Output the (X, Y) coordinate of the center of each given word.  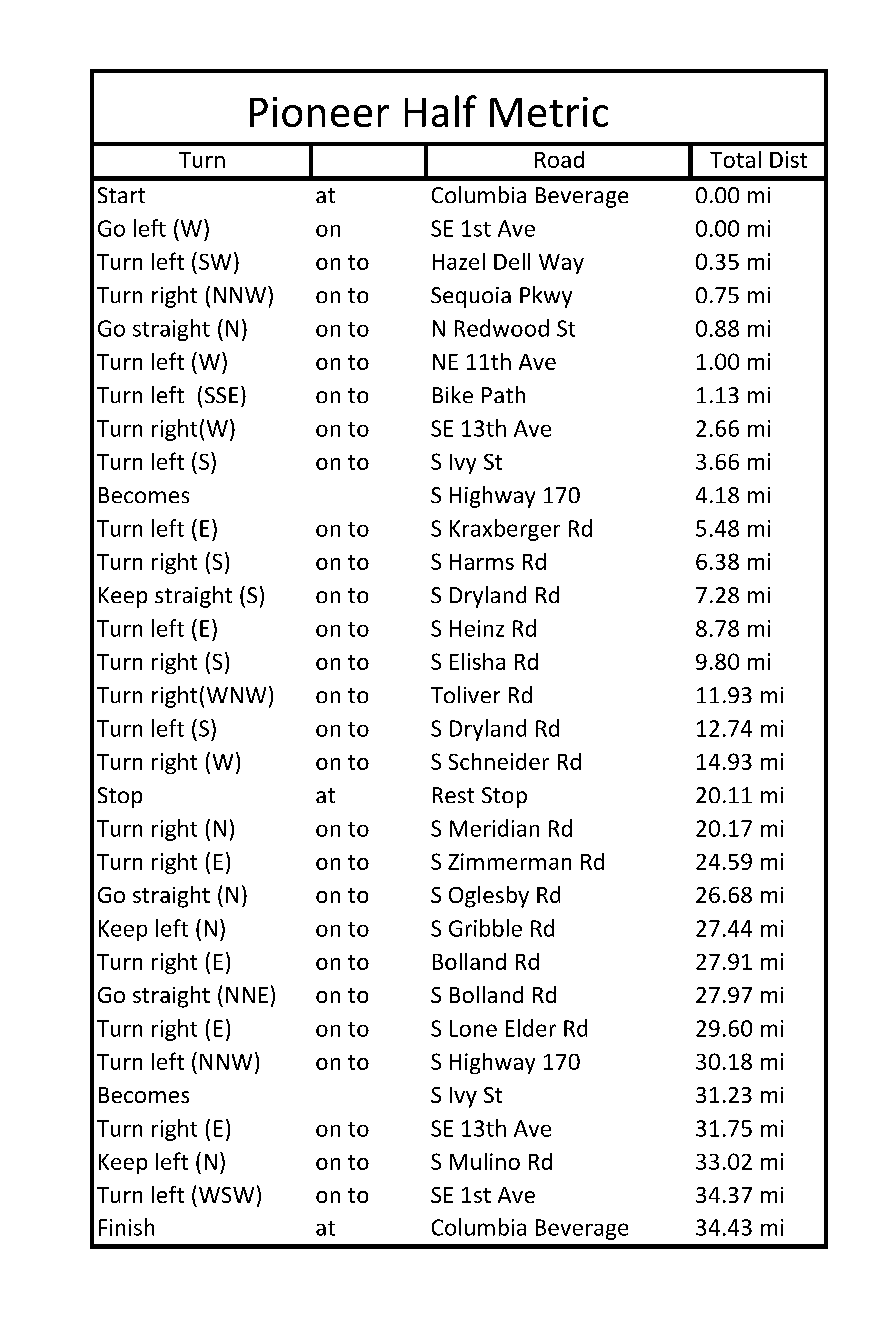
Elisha (477, 661)
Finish (126, 1227)
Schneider (499, 761)
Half (441, 111)
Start (121, 195)
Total (735, 159)
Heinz (477, 628)
